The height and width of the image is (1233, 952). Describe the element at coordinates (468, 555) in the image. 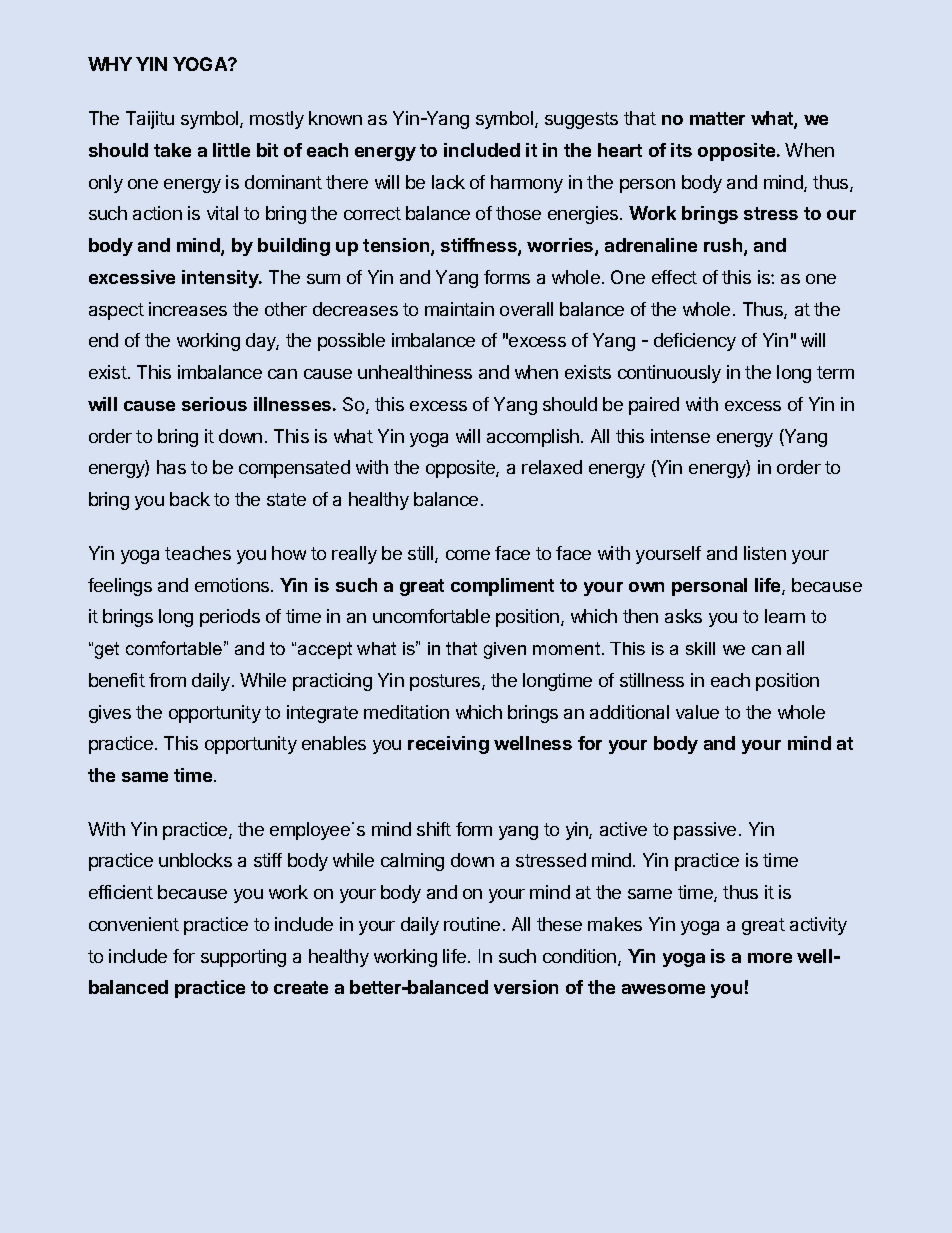

I see `come` at that location.
